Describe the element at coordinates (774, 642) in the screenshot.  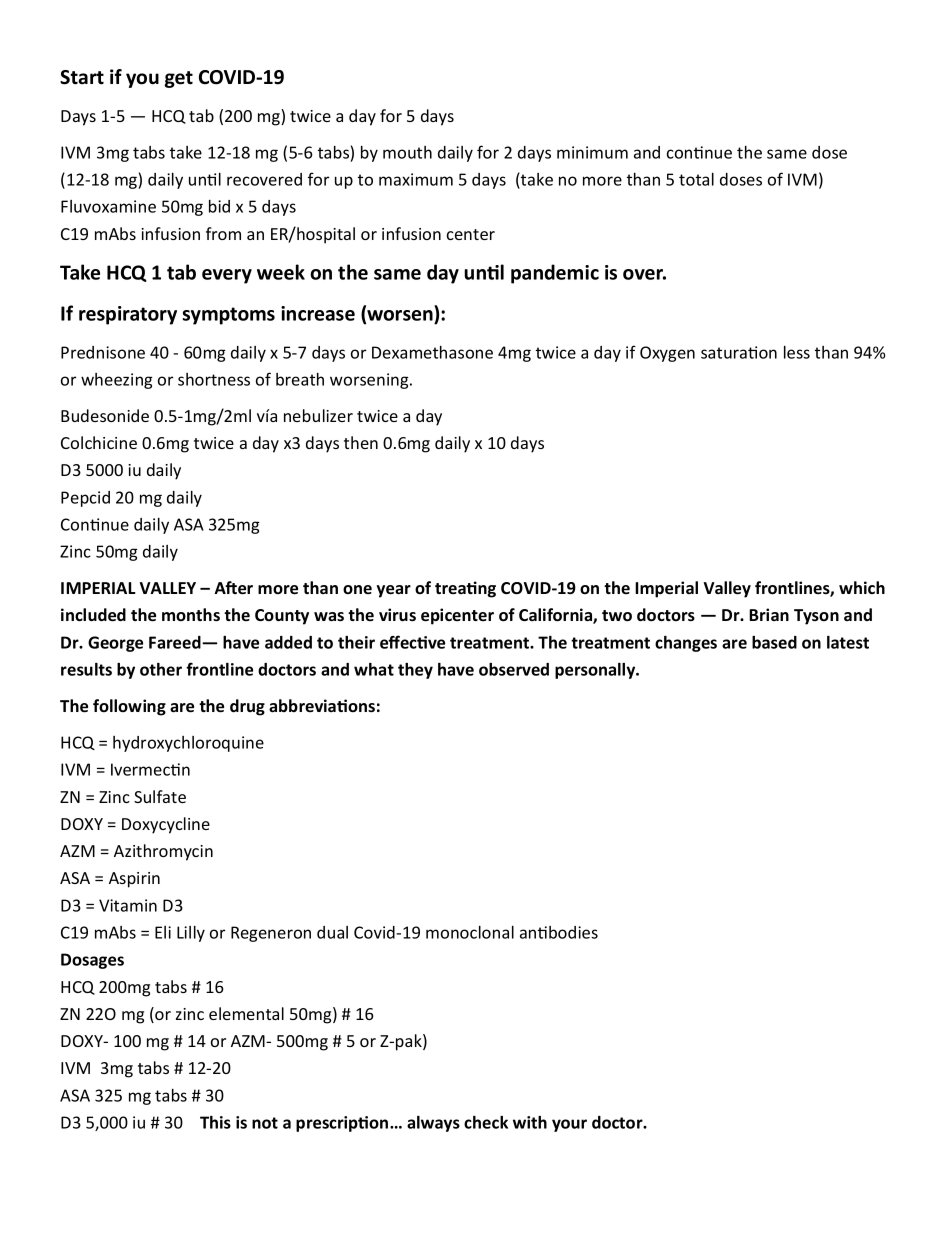
I see `based` at that location.
